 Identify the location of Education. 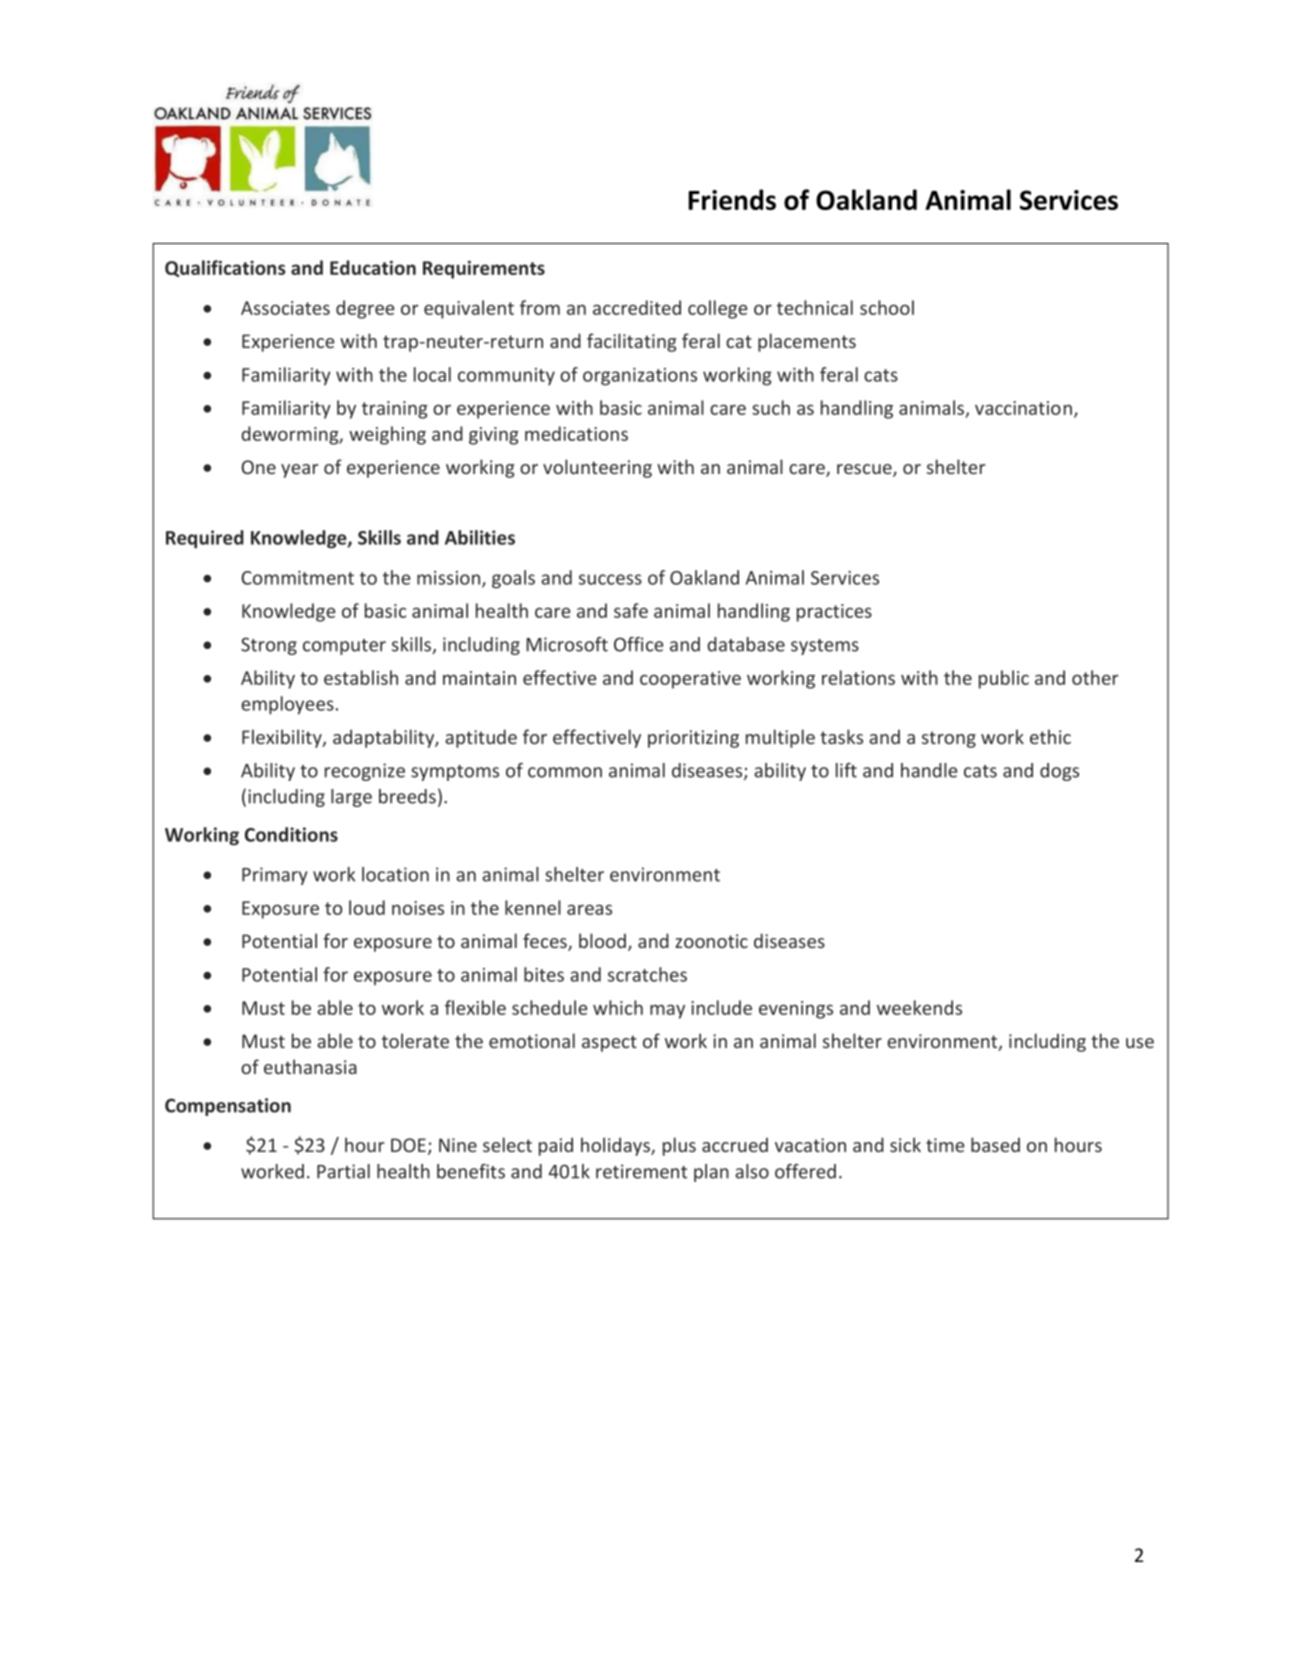
(373, 267).
